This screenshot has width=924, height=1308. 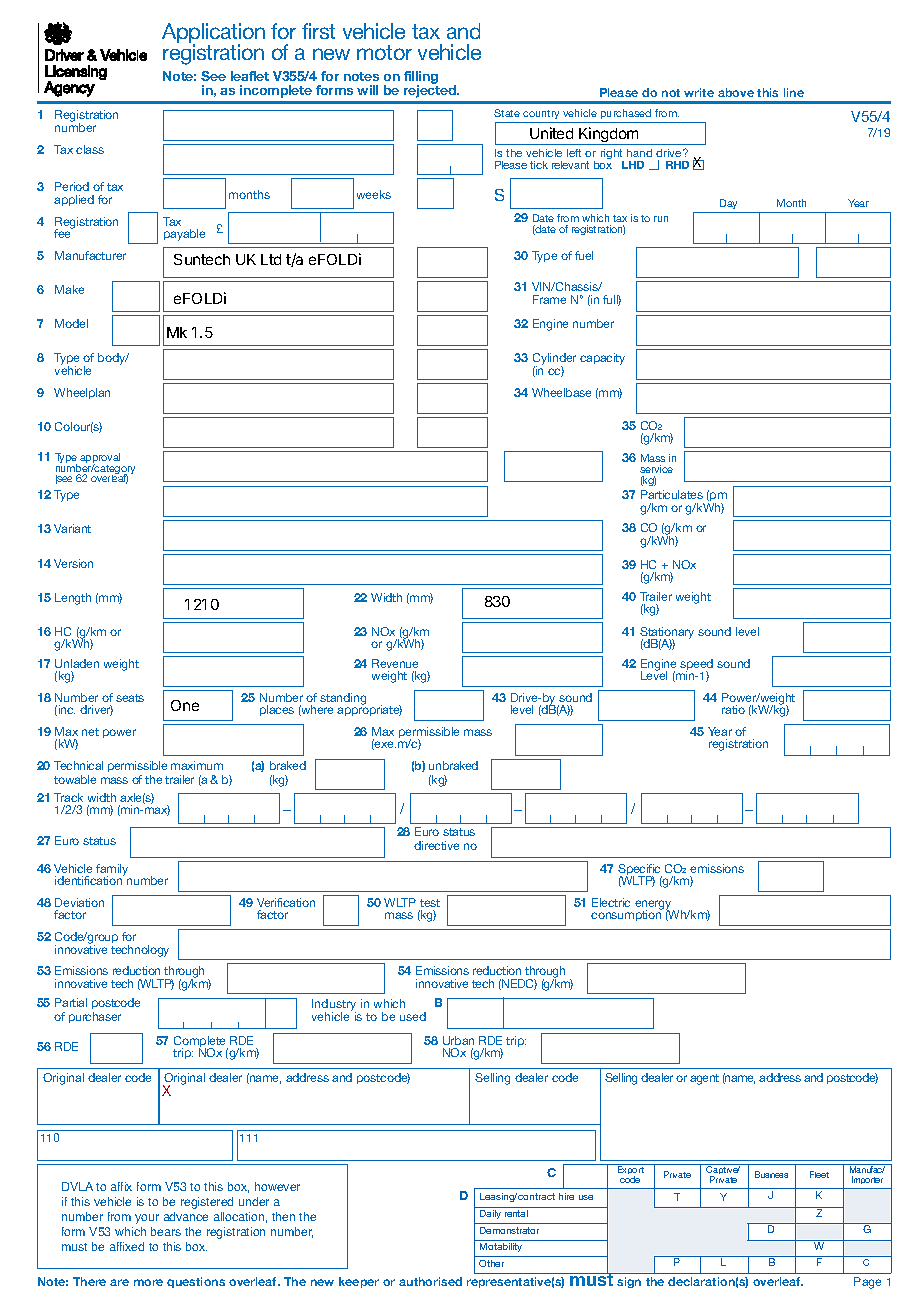 What do you see at coordinates (696, 666) in the screenshot?
I see `speed` at bounding box center [696, 666].
